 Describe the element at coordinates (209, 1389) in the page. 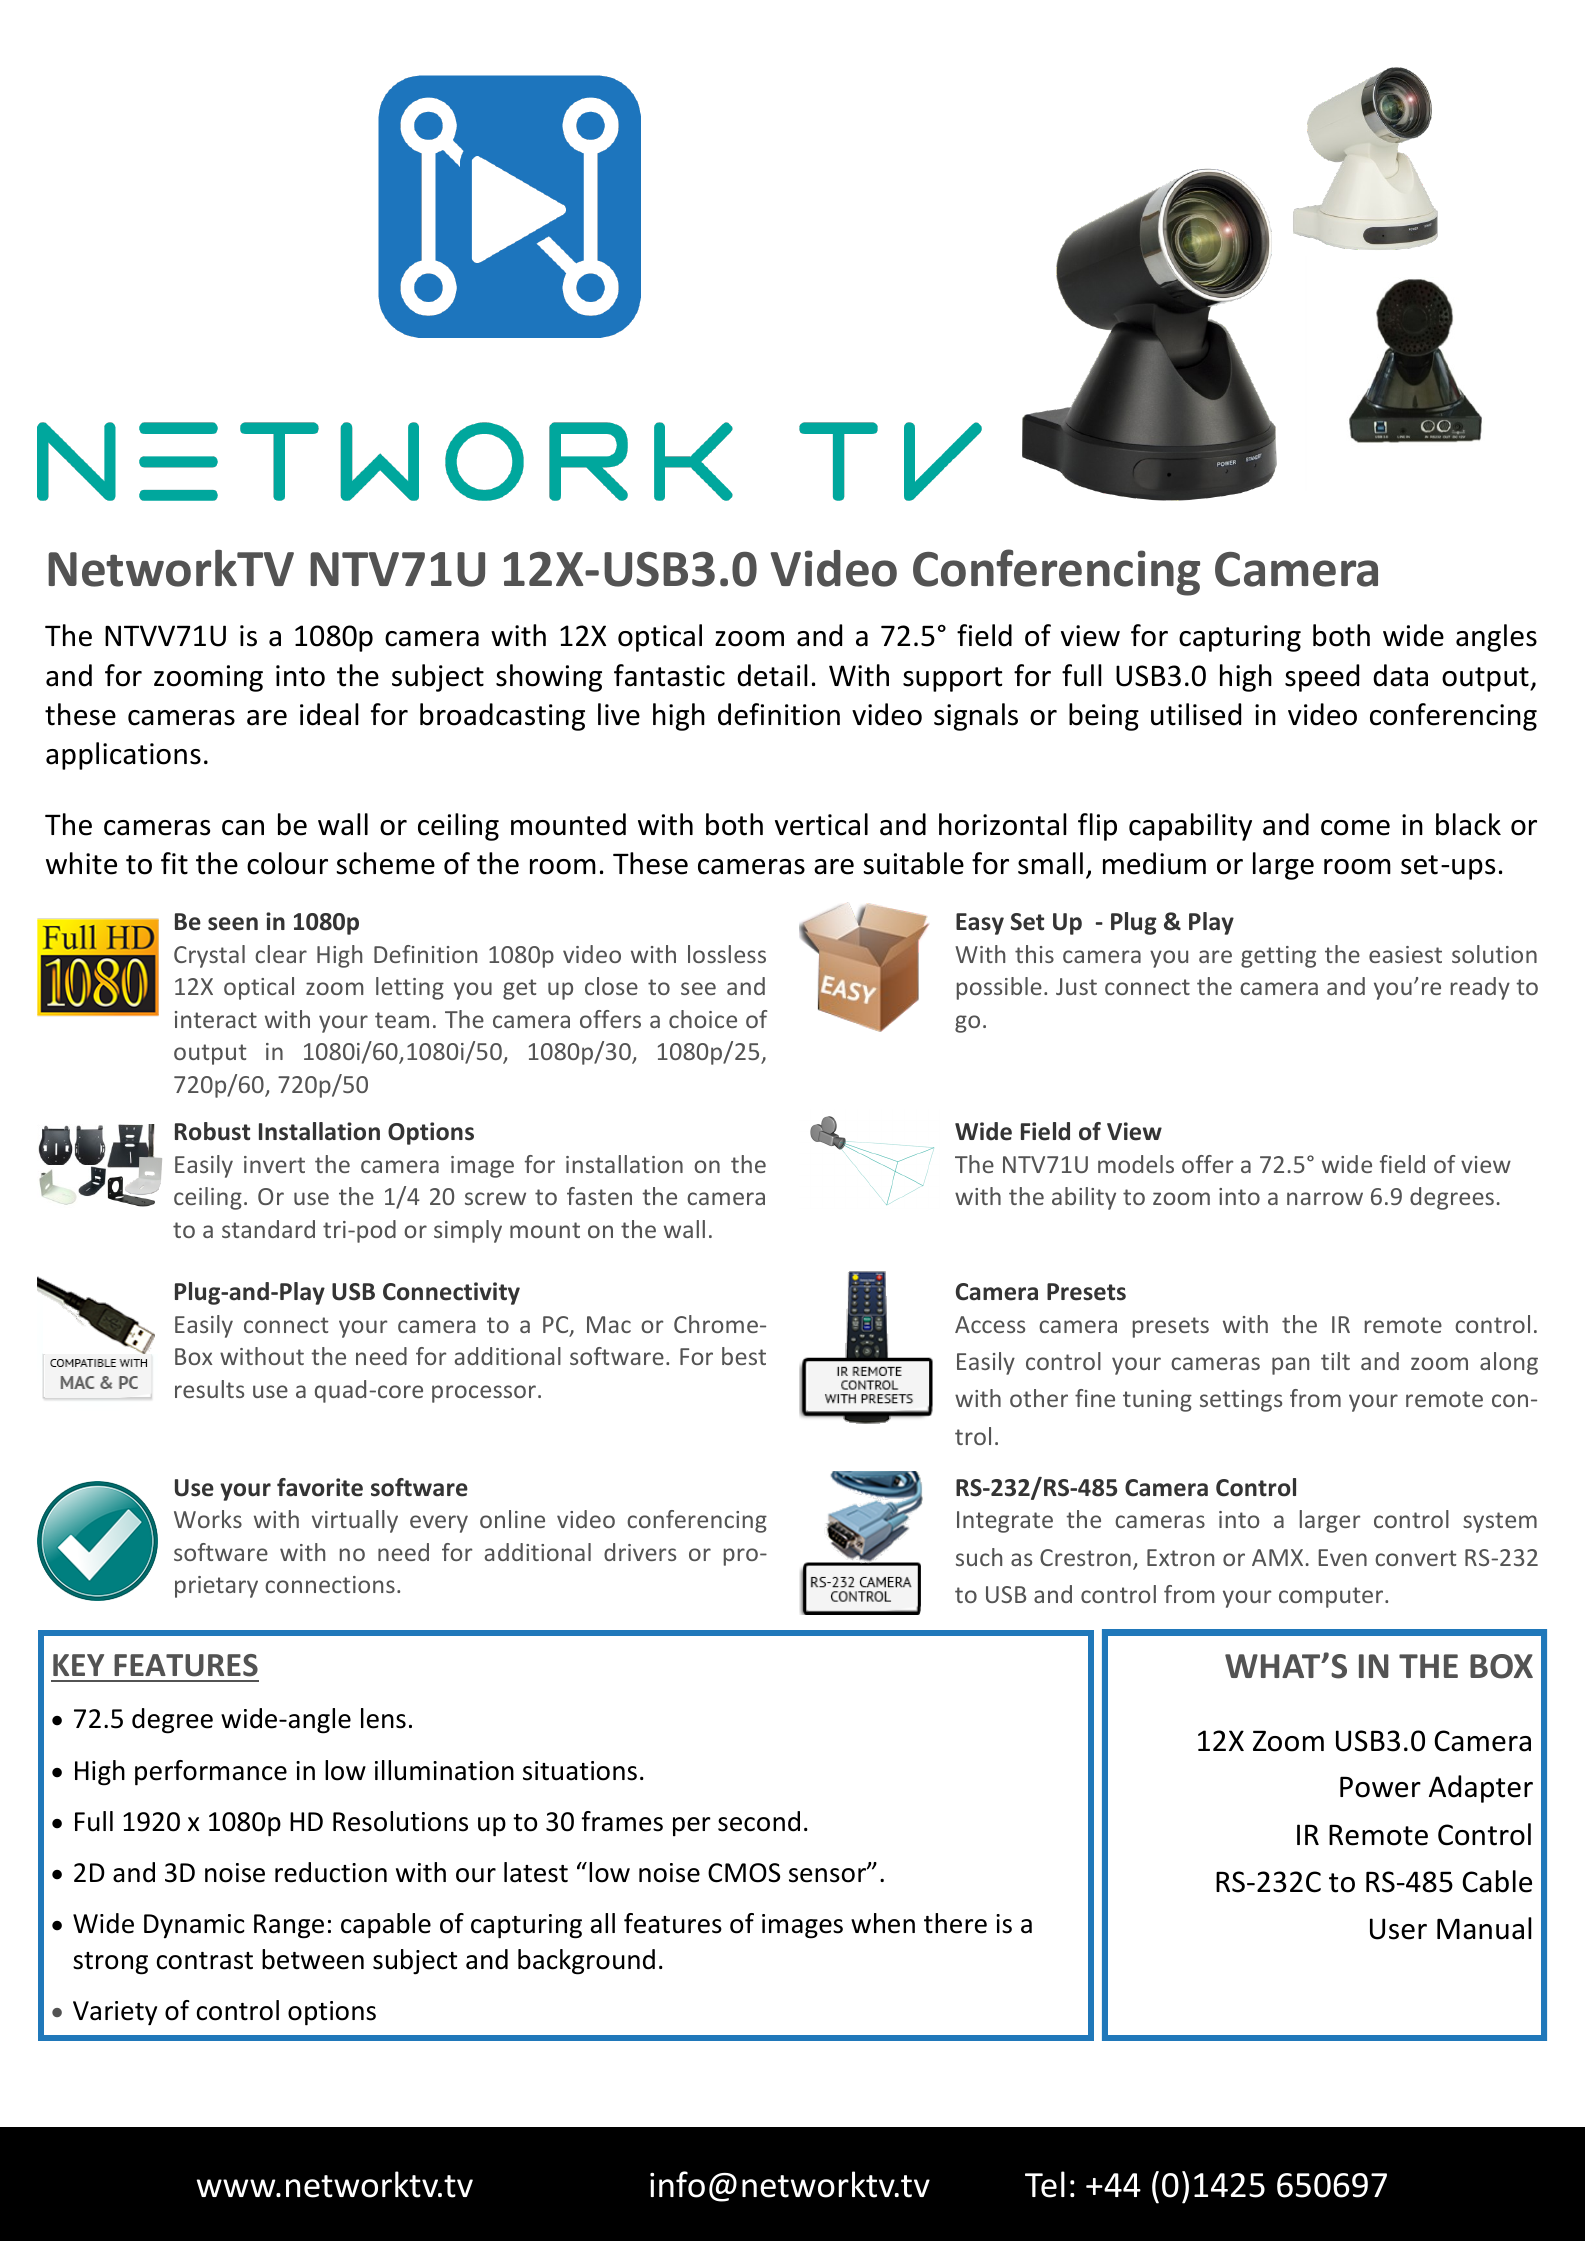

I see `results` at that location.
